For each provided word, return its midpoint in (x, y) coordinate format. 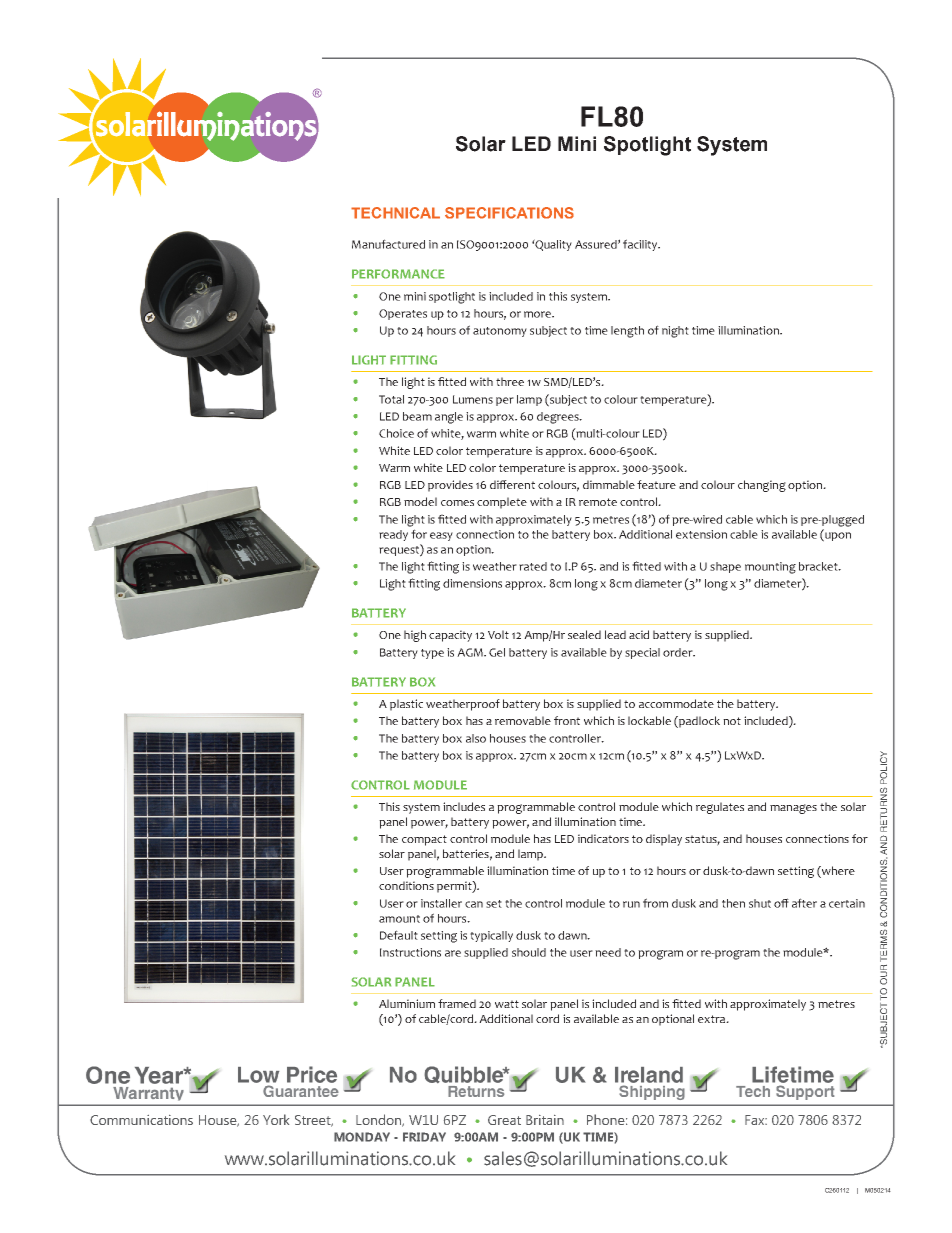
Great (504, 1120)
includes (464, 806)
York (276, 1119)
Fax (756, 1120)
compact (424, 840)
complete (502, 503)
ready (393, 535)
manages (793, 809)
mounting (770, 568)
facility (641, 245)
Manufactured (388, 244)
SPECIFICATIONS (509, 213)
